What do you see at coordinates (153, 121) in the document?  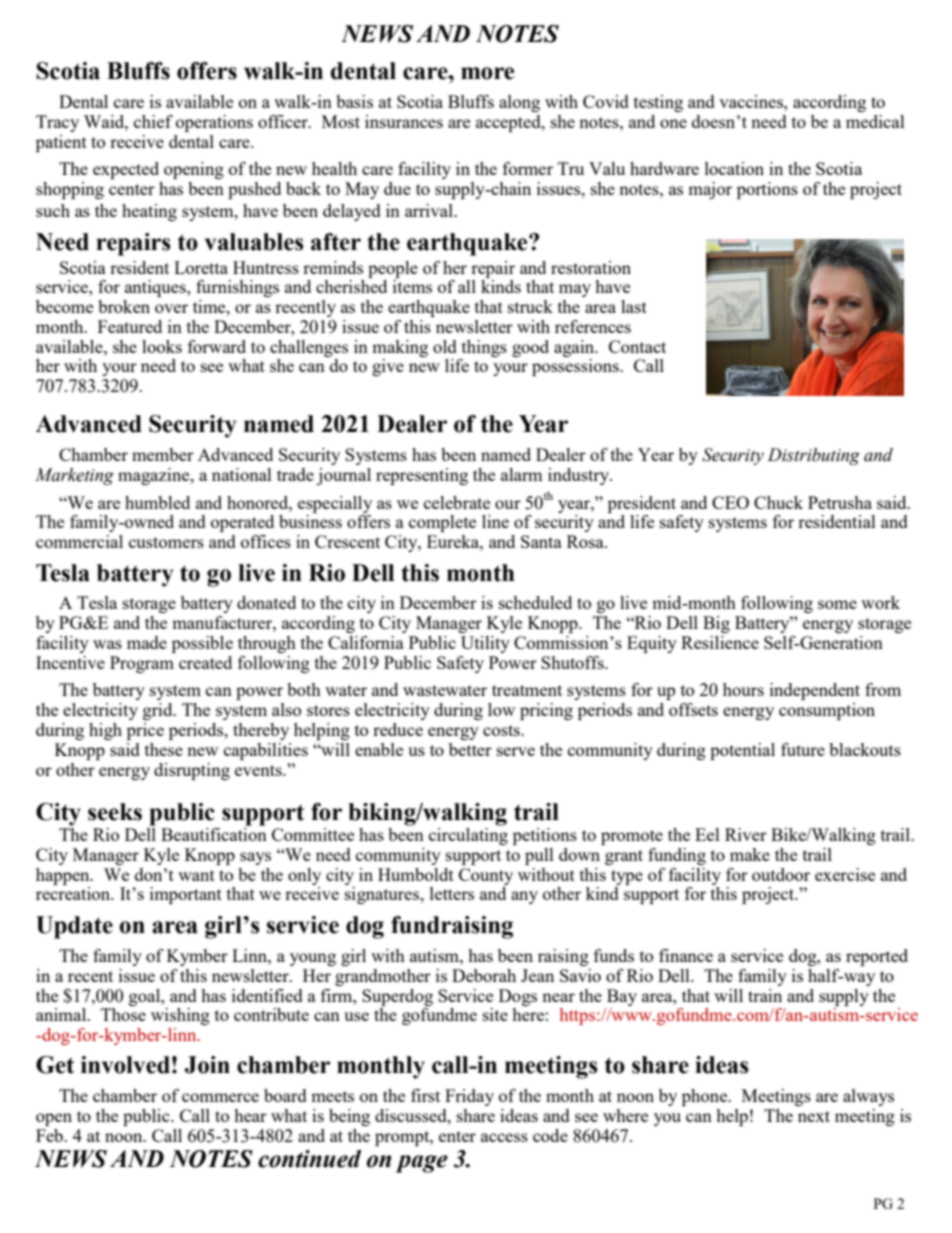 I see `chief` at bounding box center [153, 121].
